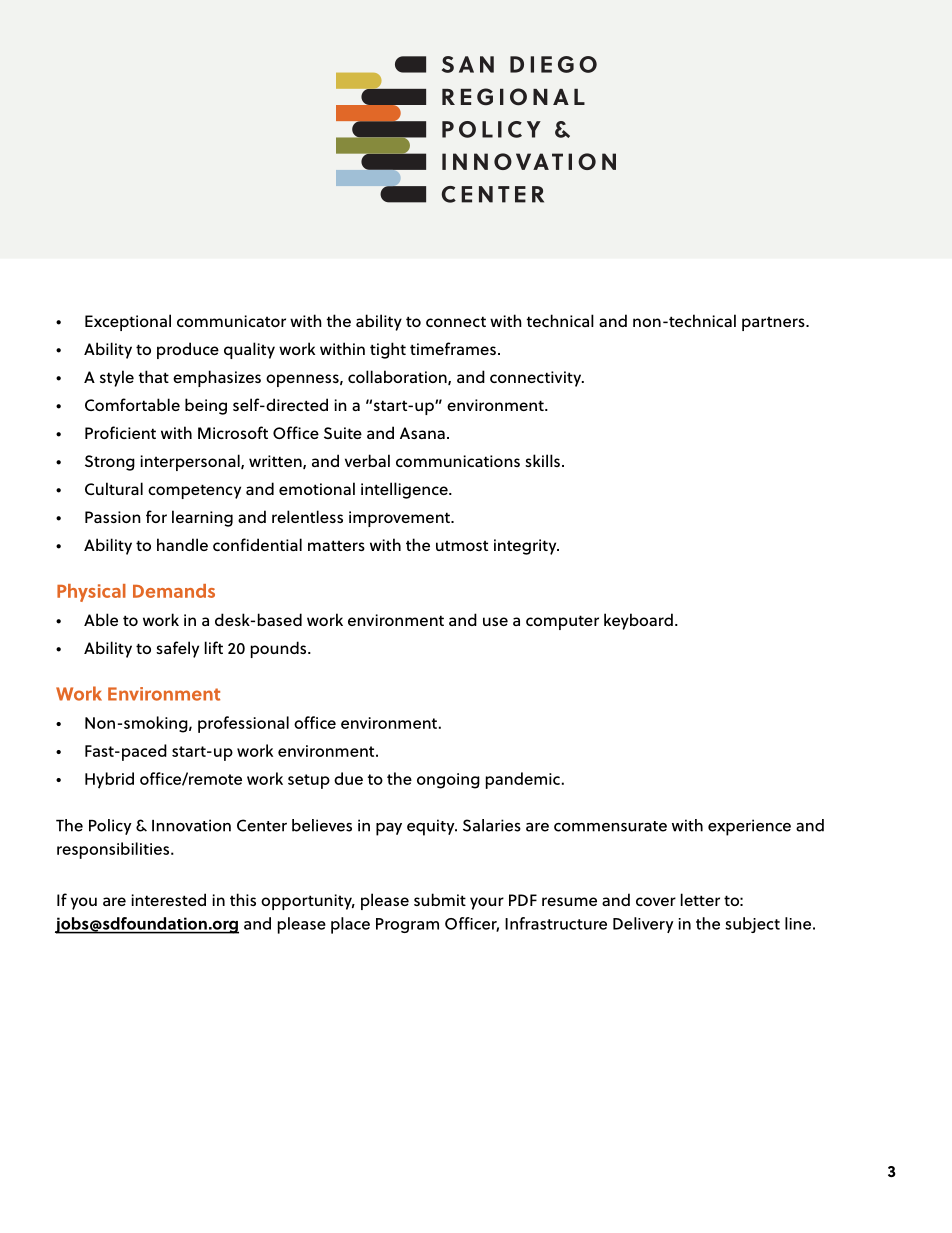  What do you see at coordinates (453, 348) in the page?
I see `timeframes` at bounding box center [453, 348].
